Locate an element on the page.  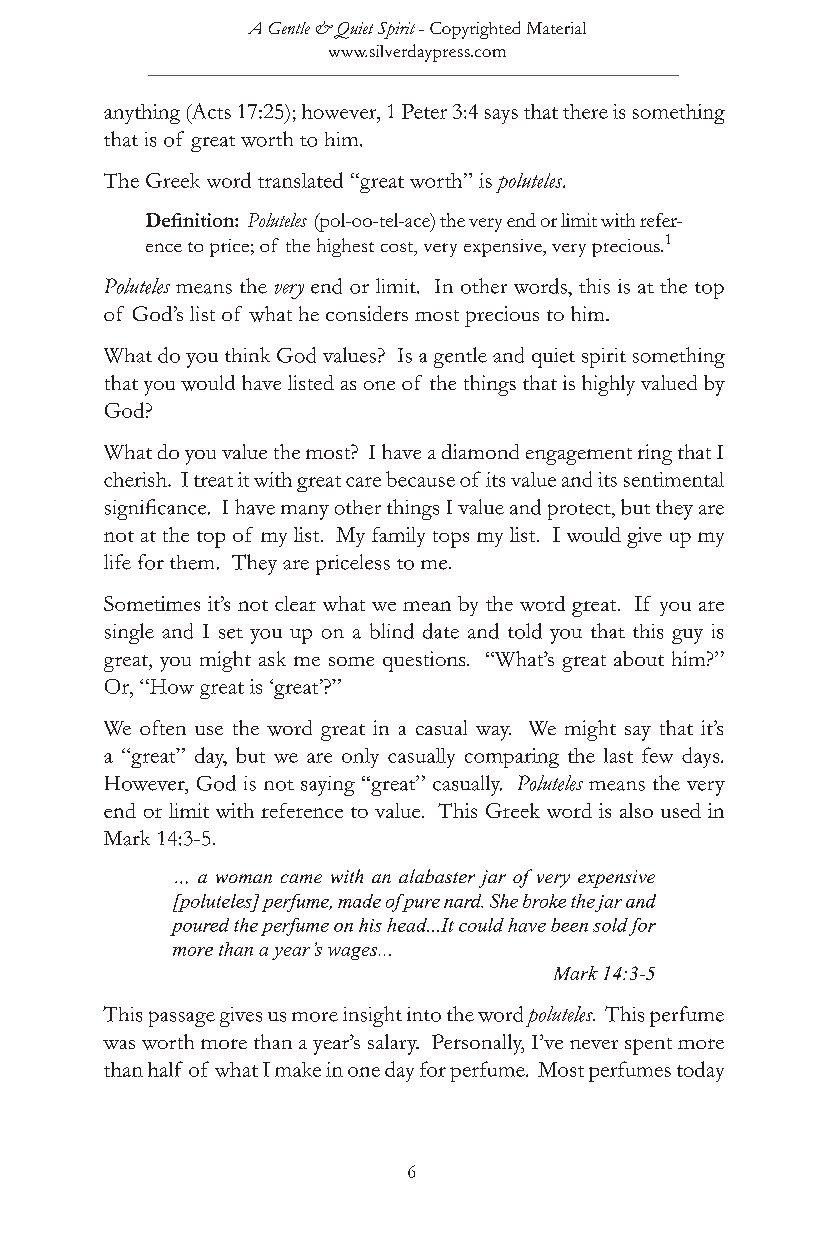
there is located at coordinates (585, 111).
